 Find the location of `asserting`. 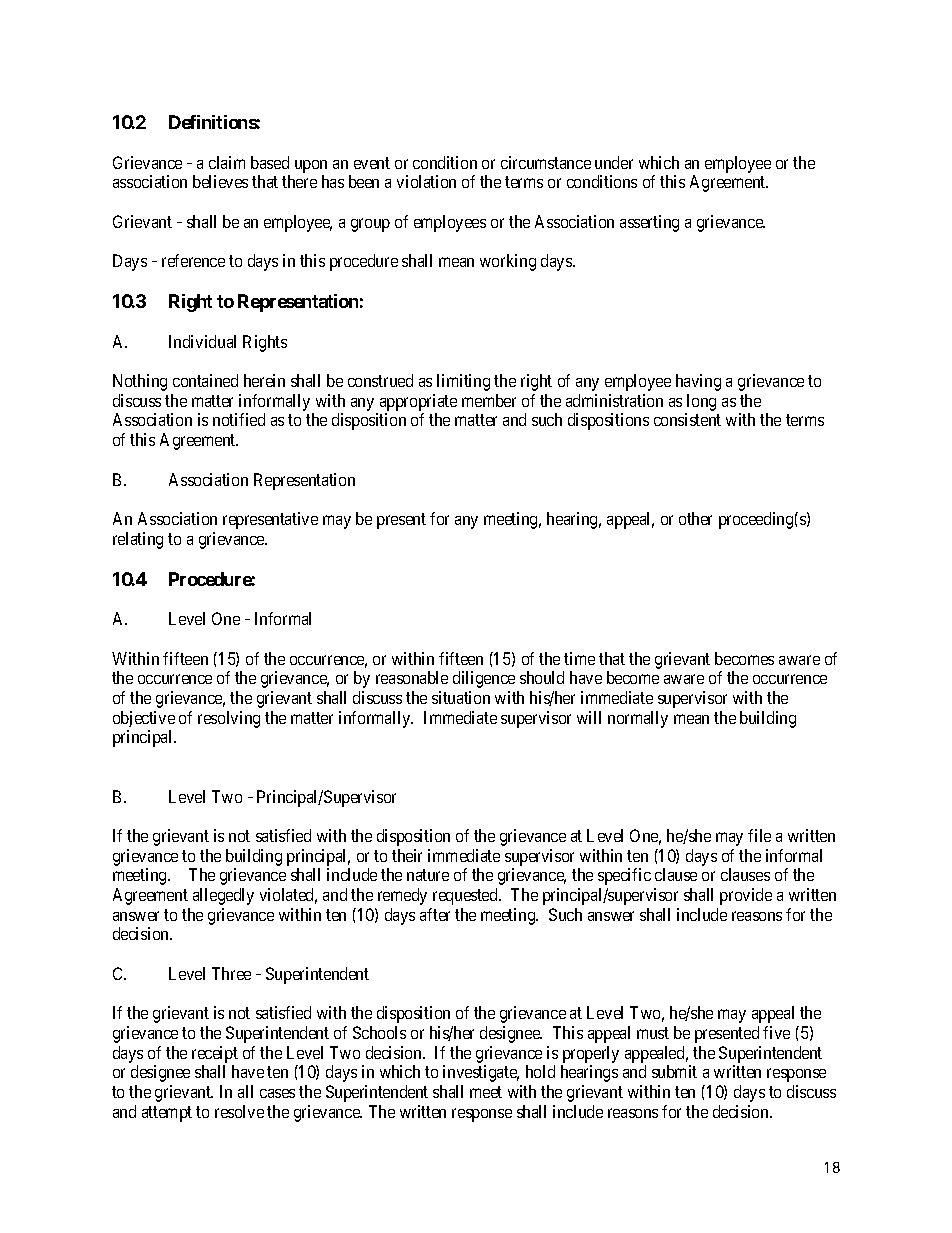

asserting is located at coordinates (649, 223).
